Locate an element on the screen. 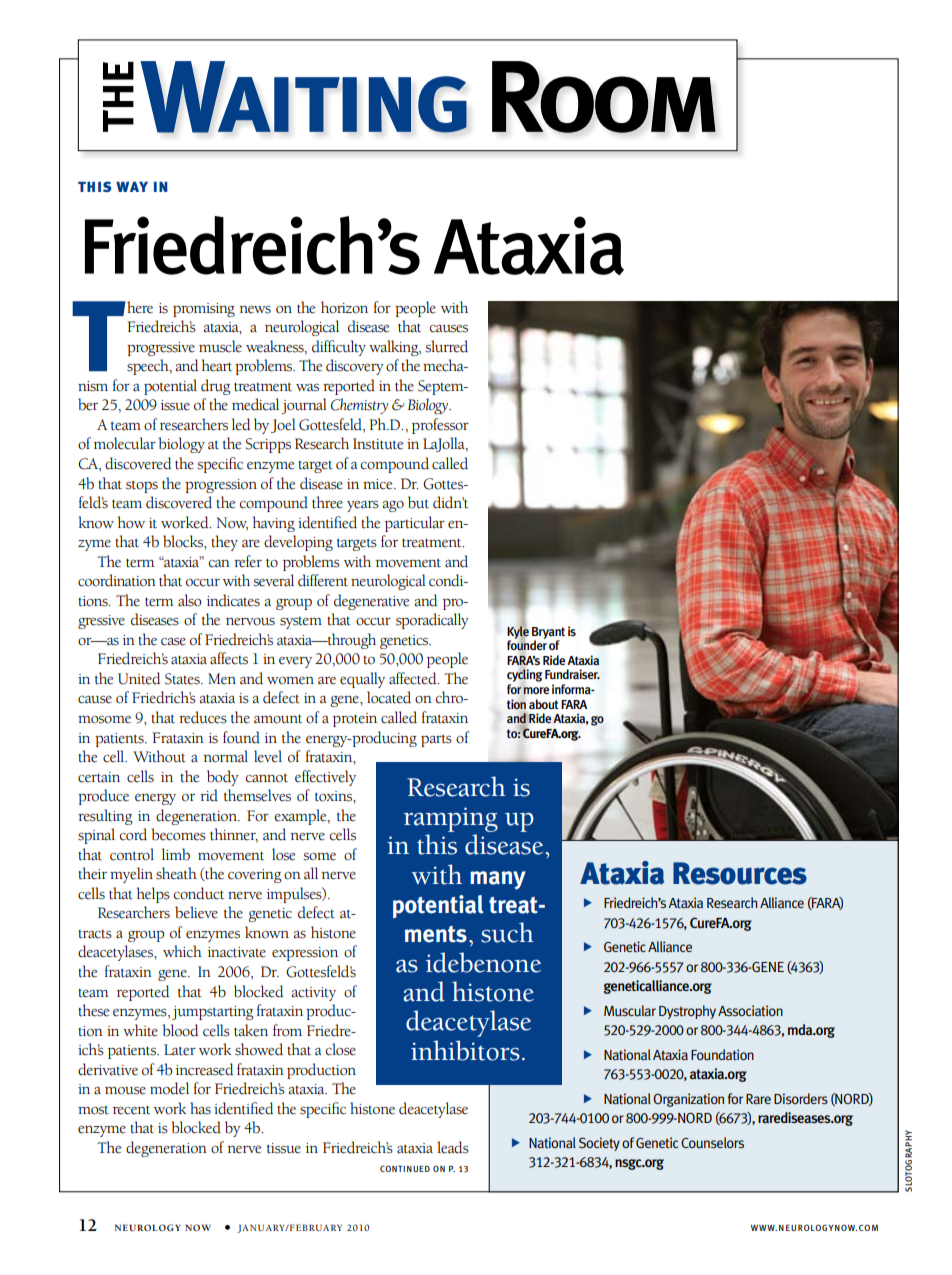 This screenshot has height=1275, width=952. ramping is located at coordinates (451, 819).
